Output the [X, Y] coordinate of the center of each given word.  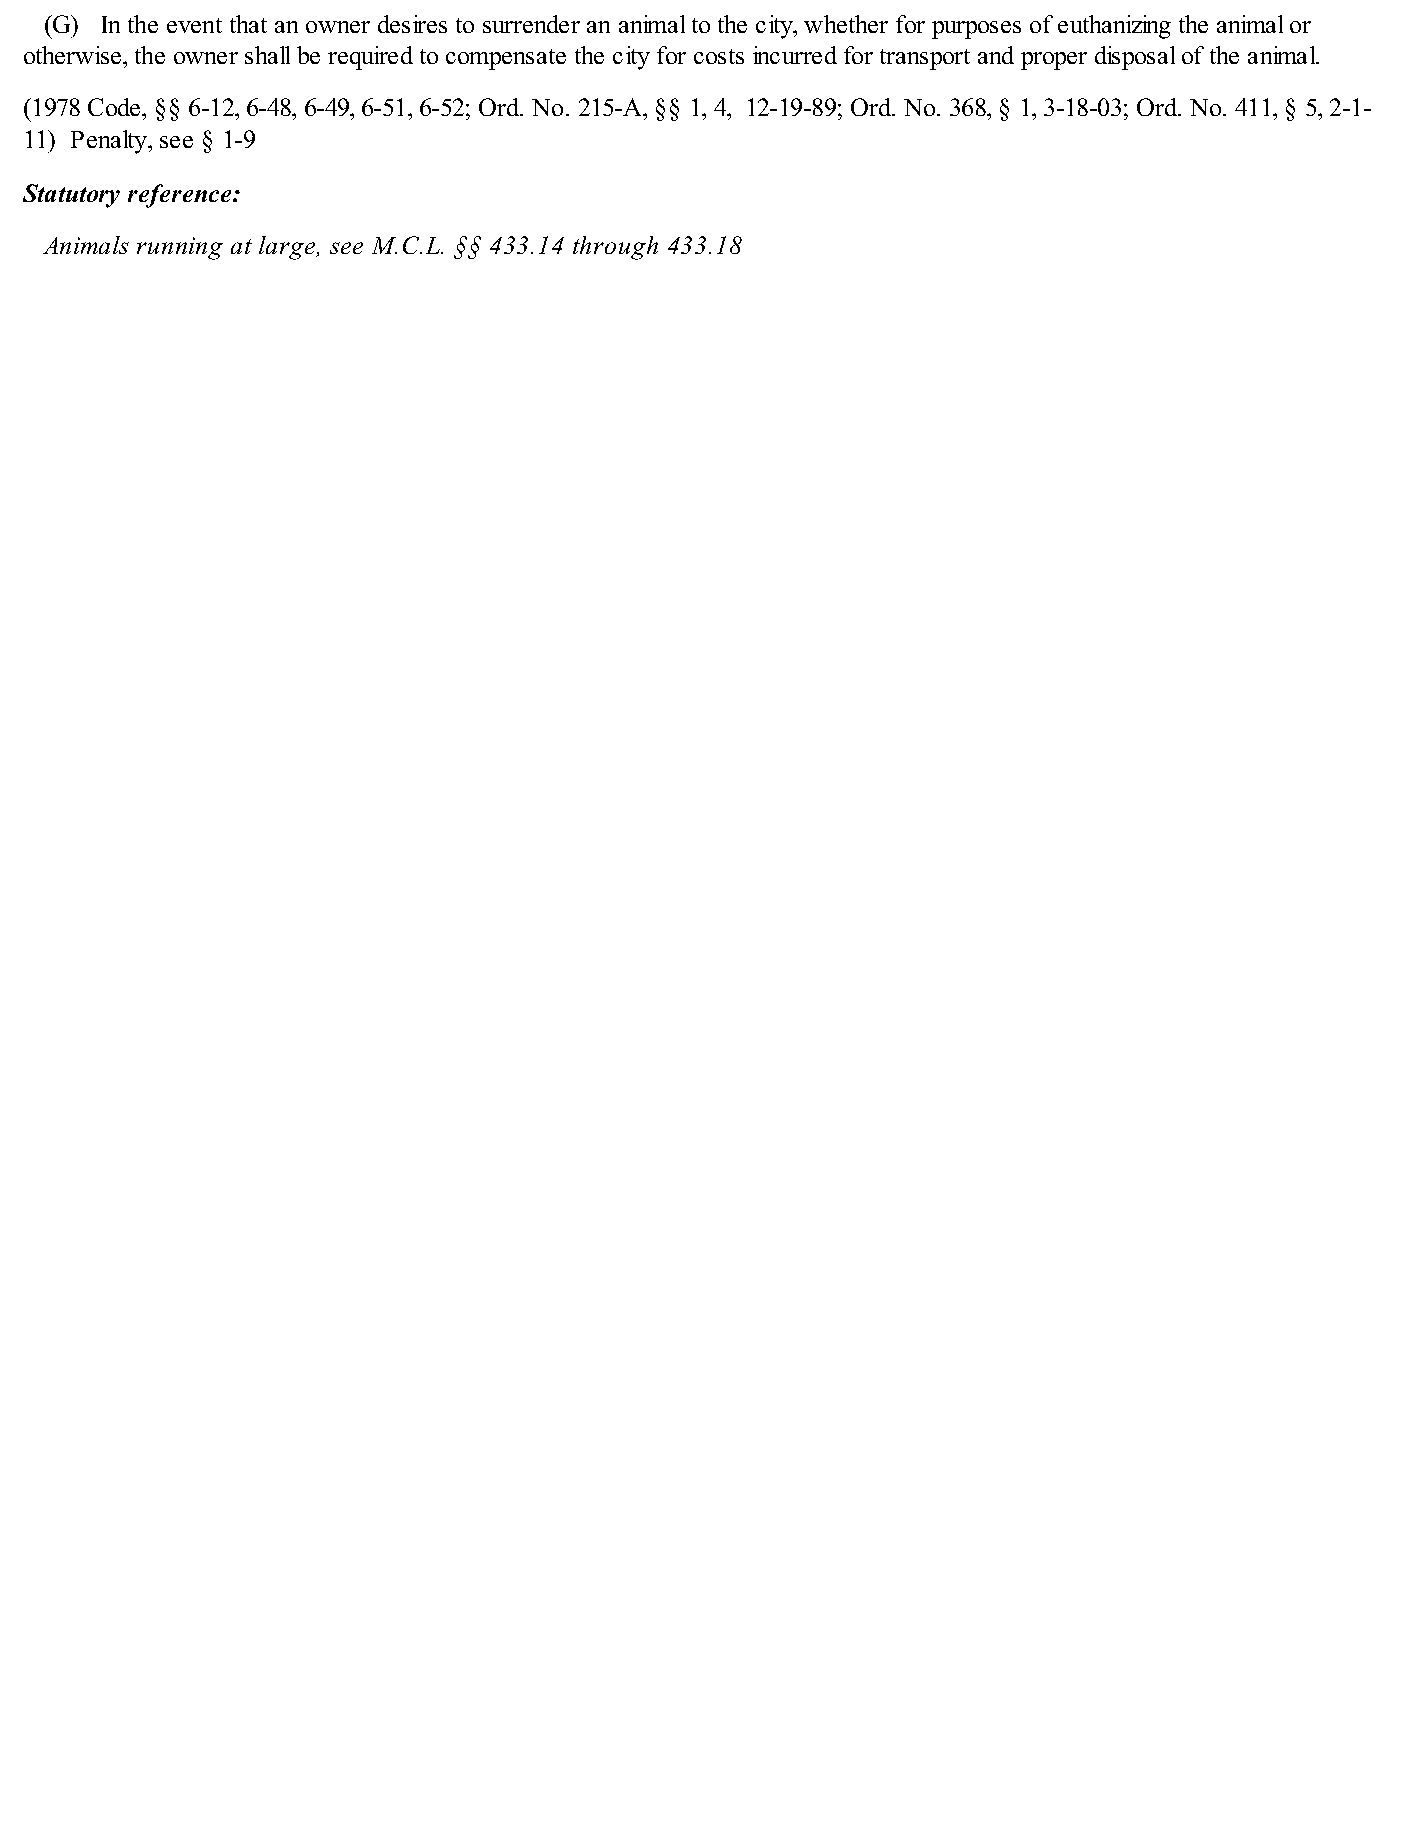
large [288, 248]
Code [115, 107]
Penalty [110, 142]
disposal [1135, 58]
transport [925, 59]
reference [181, 196]
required [370, 58]
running [180, 248]
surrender [531, 24]
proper [1054, 61]
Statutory [71, 196]
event [194, 25]
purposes [976, 30]
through [615, 248]
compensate [506, 59]
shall [267, 55]
